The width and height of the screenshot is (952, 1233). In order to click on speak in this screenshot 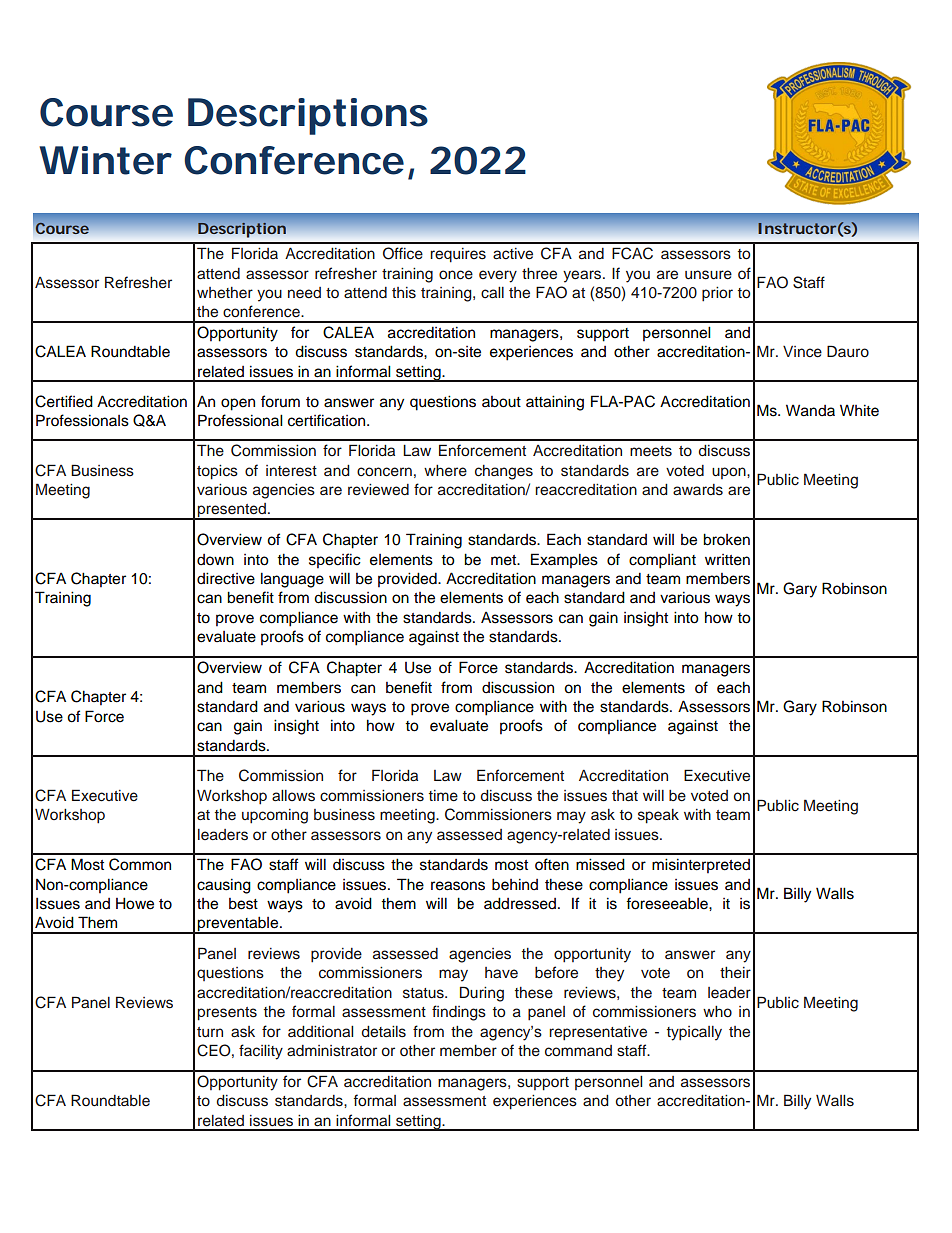, I will do `click(658, 816)`.
